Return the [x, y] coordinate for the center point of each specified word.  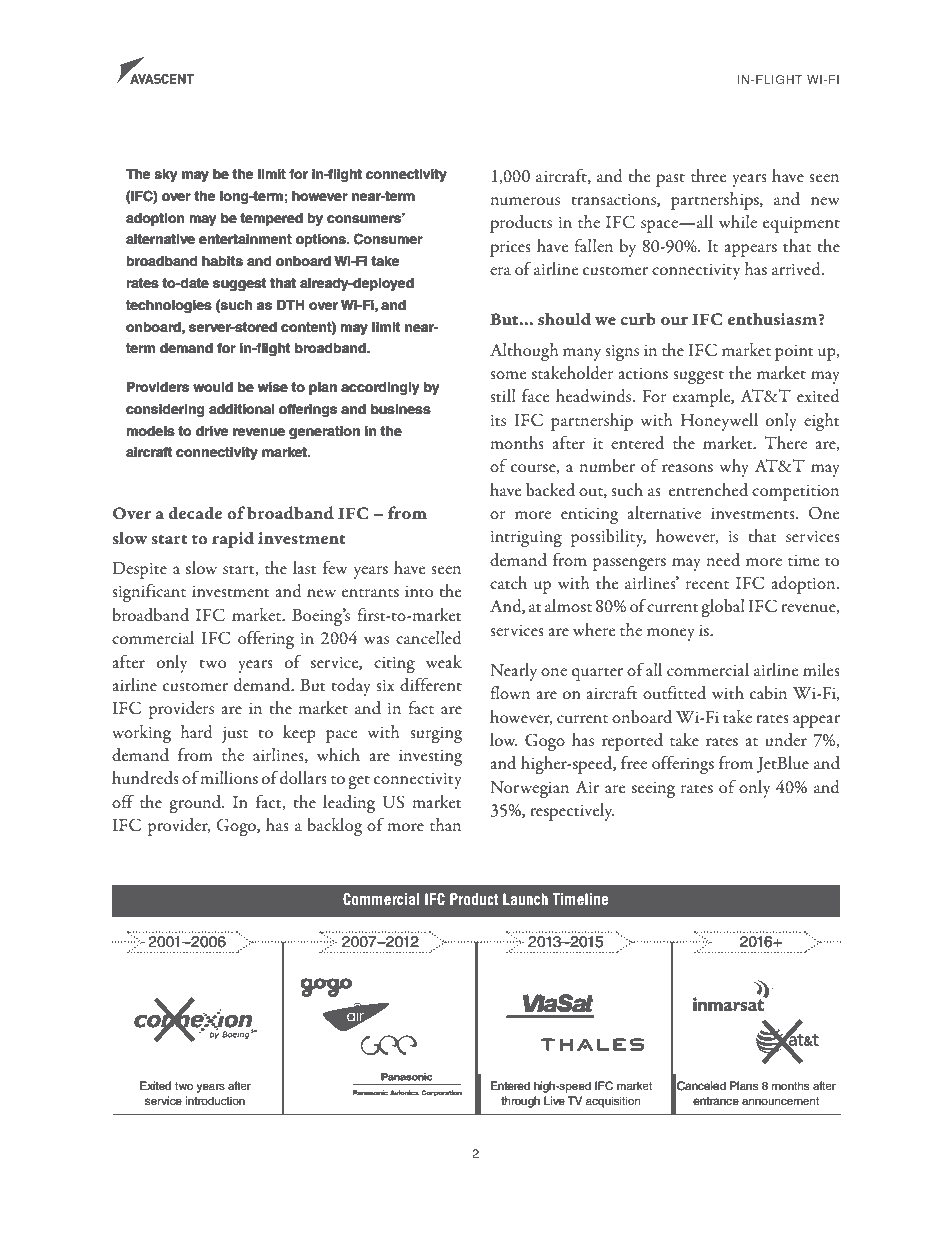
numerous [525, 201]
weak [444, 661]
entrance [716, 1101]
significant [149, 592]
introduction [215, 1100]
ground [196, 804]
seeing [653, 790]
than [445, 824]
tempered [271, 219]
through [520, 1102]
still [503, 395]
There [785, 442]
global [723, 608]
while [738, 221]
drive [212, 431]
